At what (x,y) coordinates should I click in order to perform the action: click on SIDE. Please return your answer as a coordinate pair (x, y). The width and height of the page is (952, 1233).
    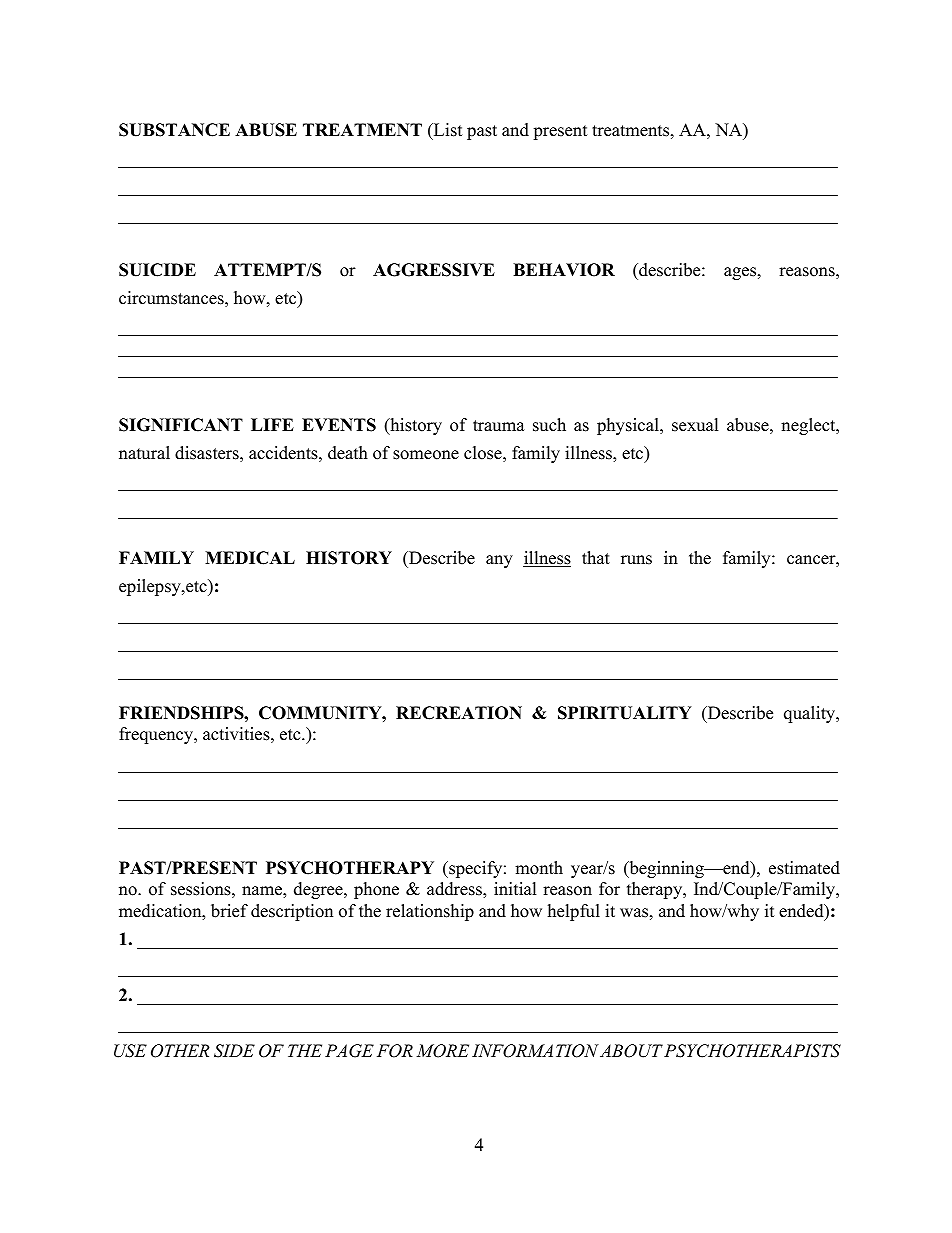
    Looking at the image, I should click on (234, 1051).
